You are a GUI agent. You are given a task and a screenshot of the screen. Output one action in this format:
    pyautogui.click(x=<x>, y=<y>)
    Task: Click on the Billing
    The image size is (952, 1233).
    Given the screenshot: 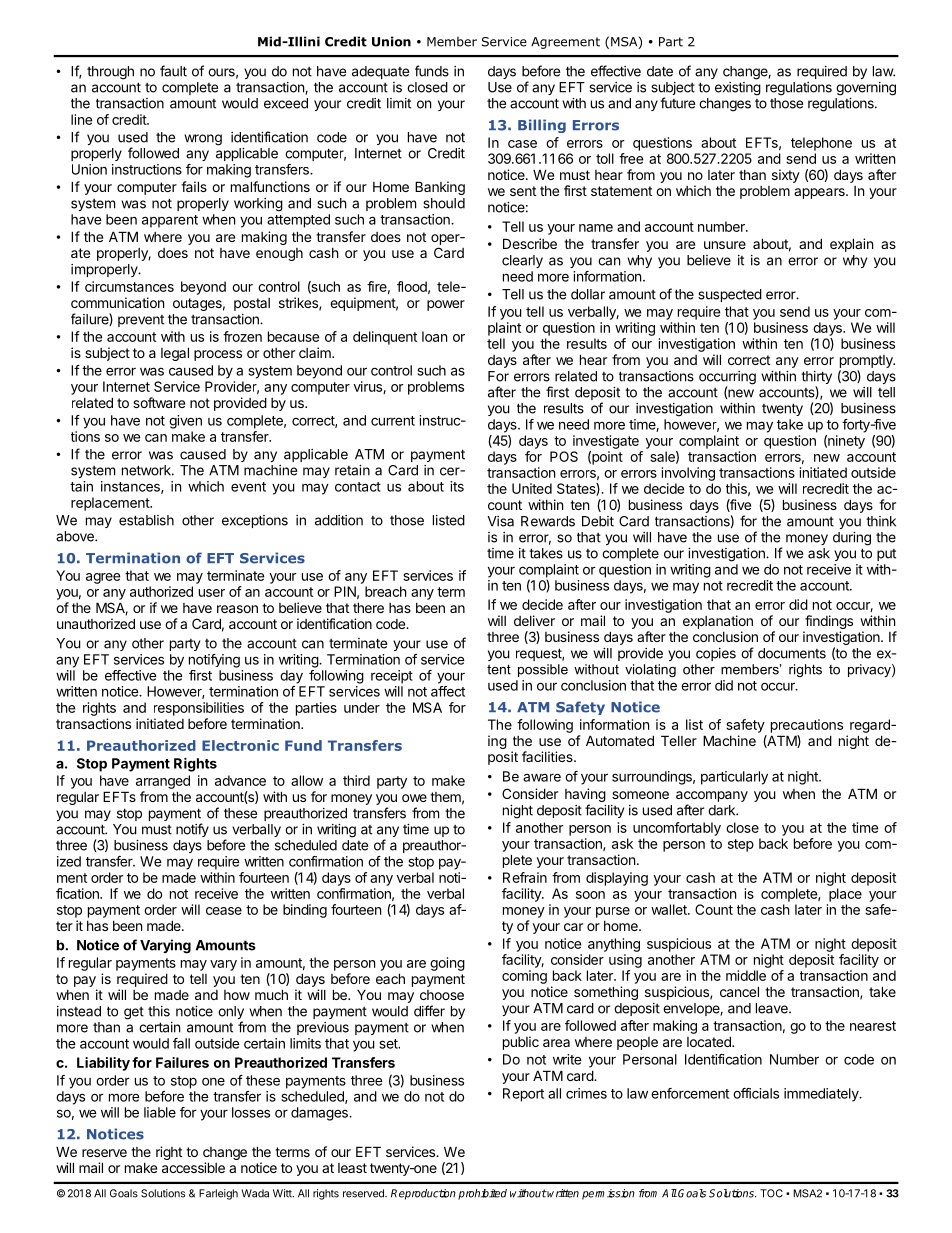 What is the action you would take?
    pyautogui.click(x=542, y=126)
